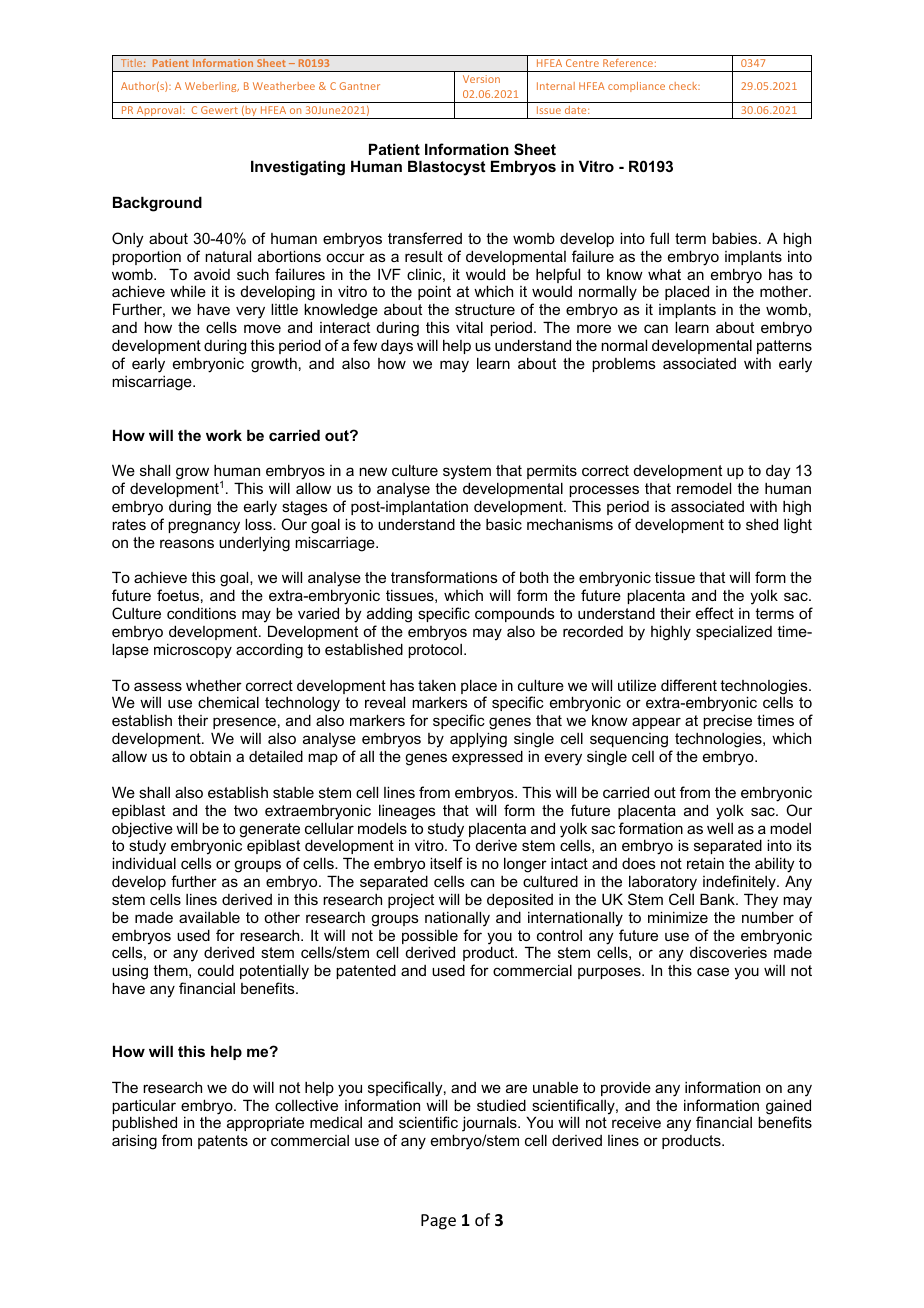 This screenshot has width=924, height=1308. What do you see at coordinates (684, 86) in the screenshot?
I see `check` at bounding box center [684, 86].
